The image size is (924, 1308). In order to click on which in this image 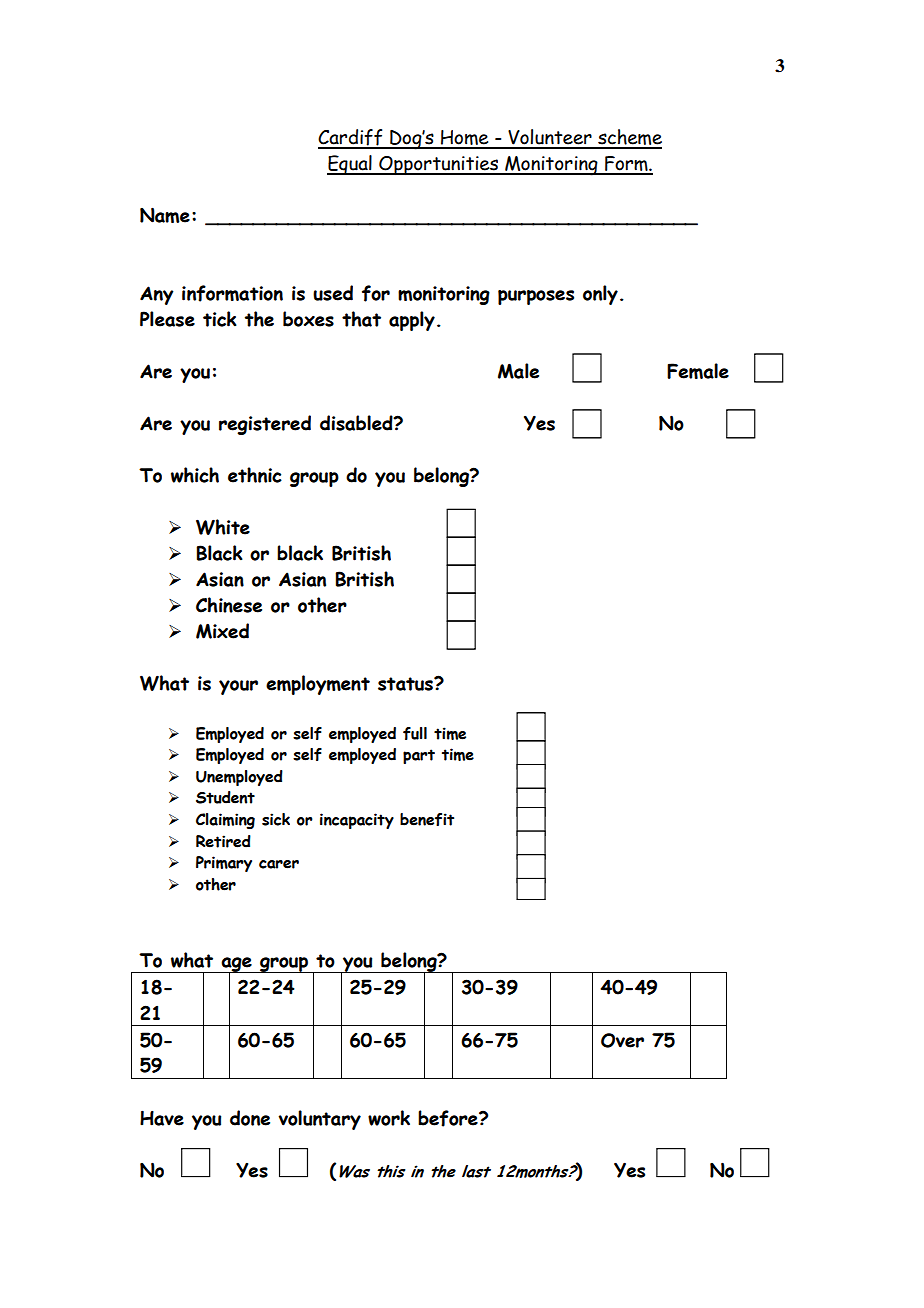, I will do `click(195, 475)`.
